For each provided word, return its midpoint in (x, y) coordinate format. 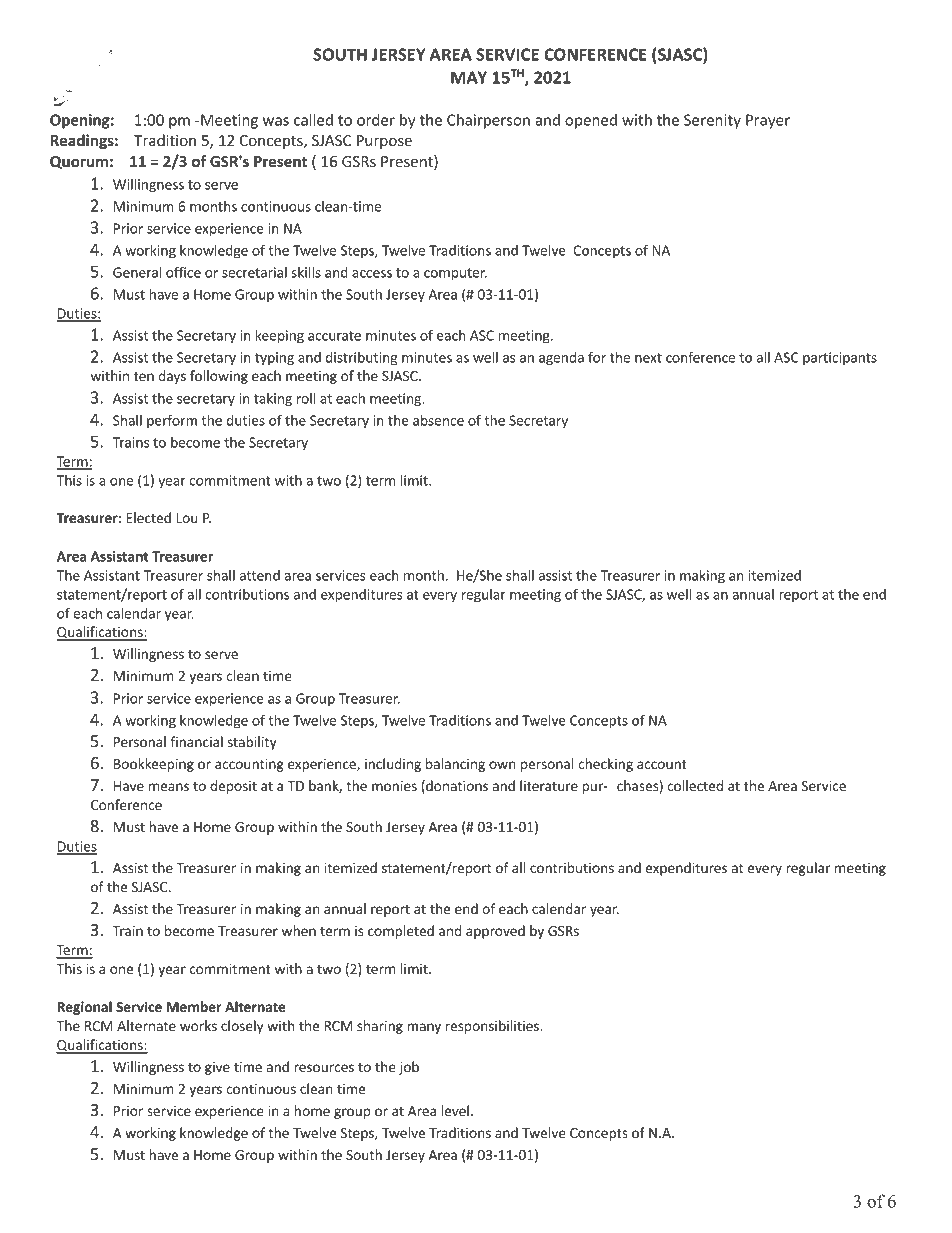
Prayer (768, 121)
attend (260, 575)
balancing (455, 765)
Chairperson (488, 121)
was (276, 121)
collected (695, 785)
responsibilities (493, 1027)
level (455, 1110)
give (217, 1068)
